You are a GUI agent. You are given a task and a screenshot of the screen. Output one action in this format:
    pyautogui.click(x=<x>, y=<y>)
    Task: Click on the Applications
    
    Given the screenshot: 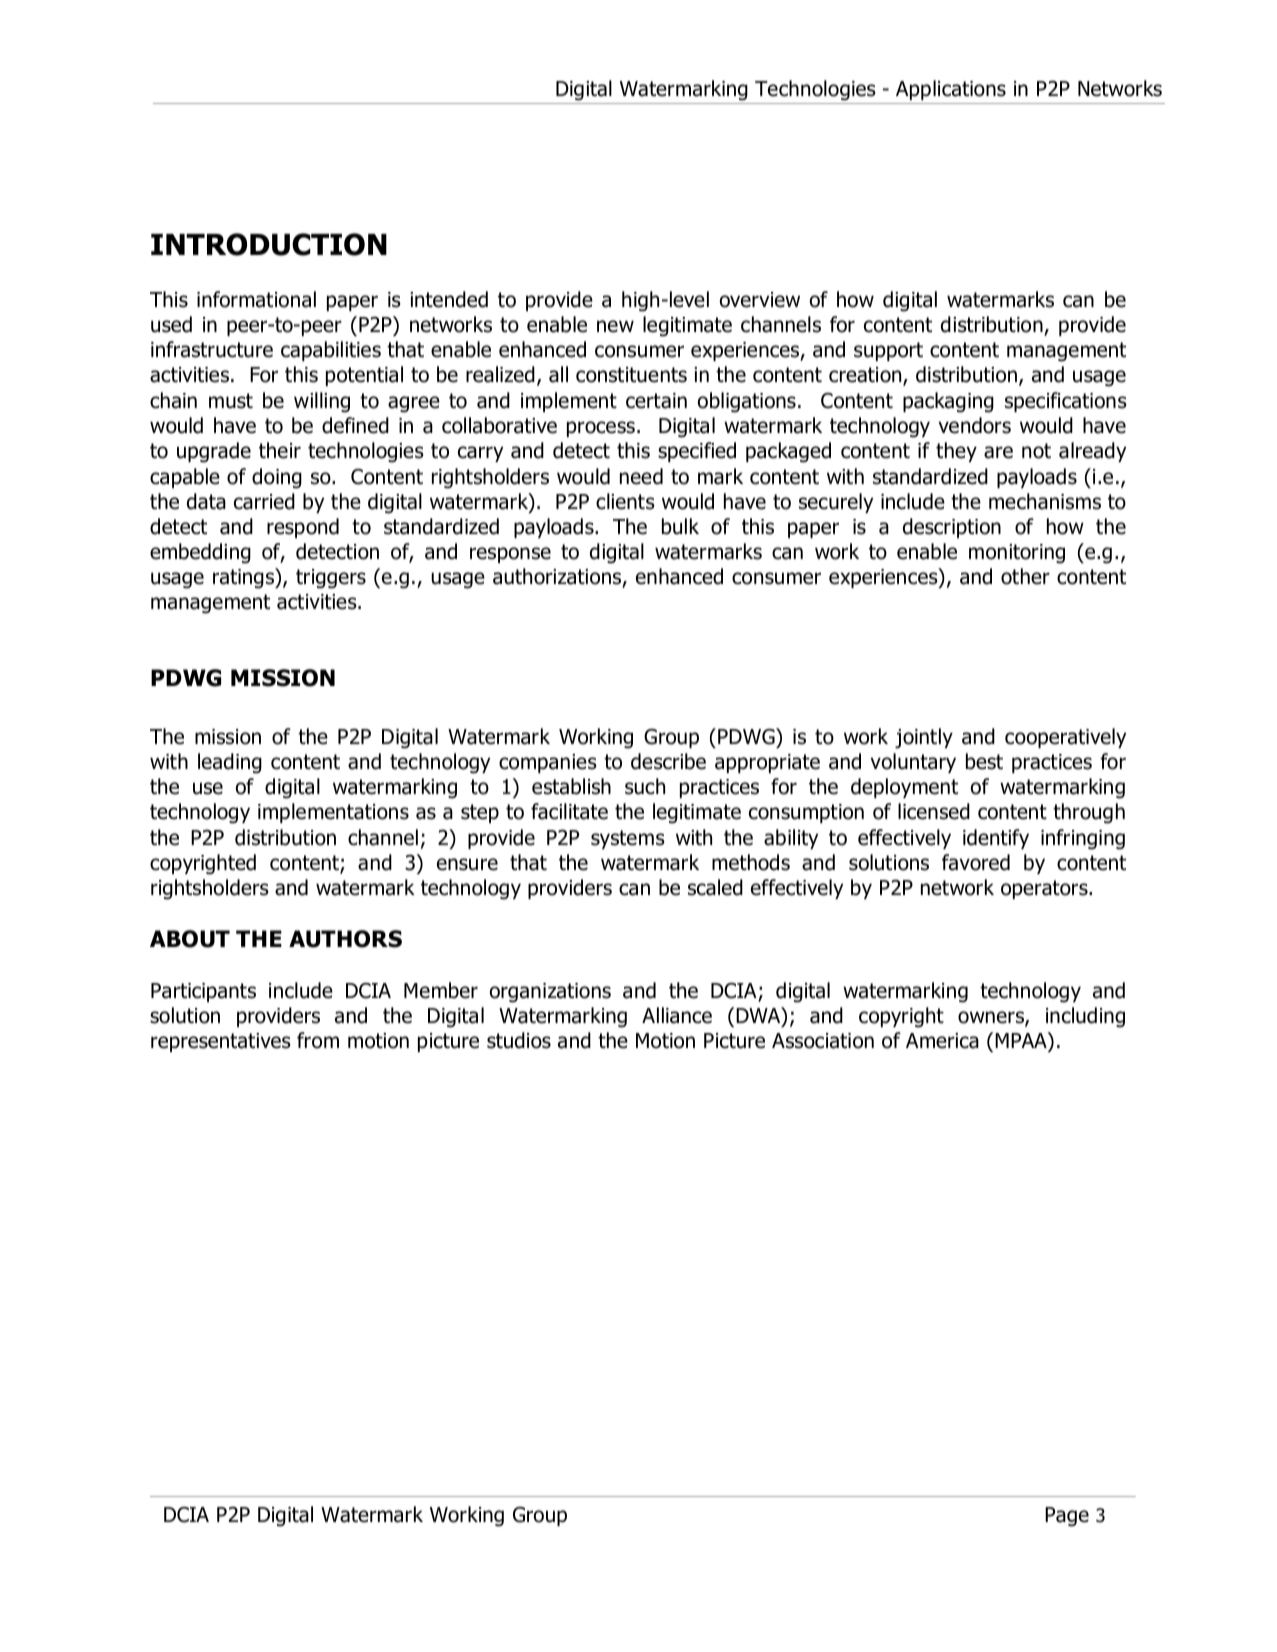 What is the action you would take?
    pyautogui.click(x=951, y=90)
